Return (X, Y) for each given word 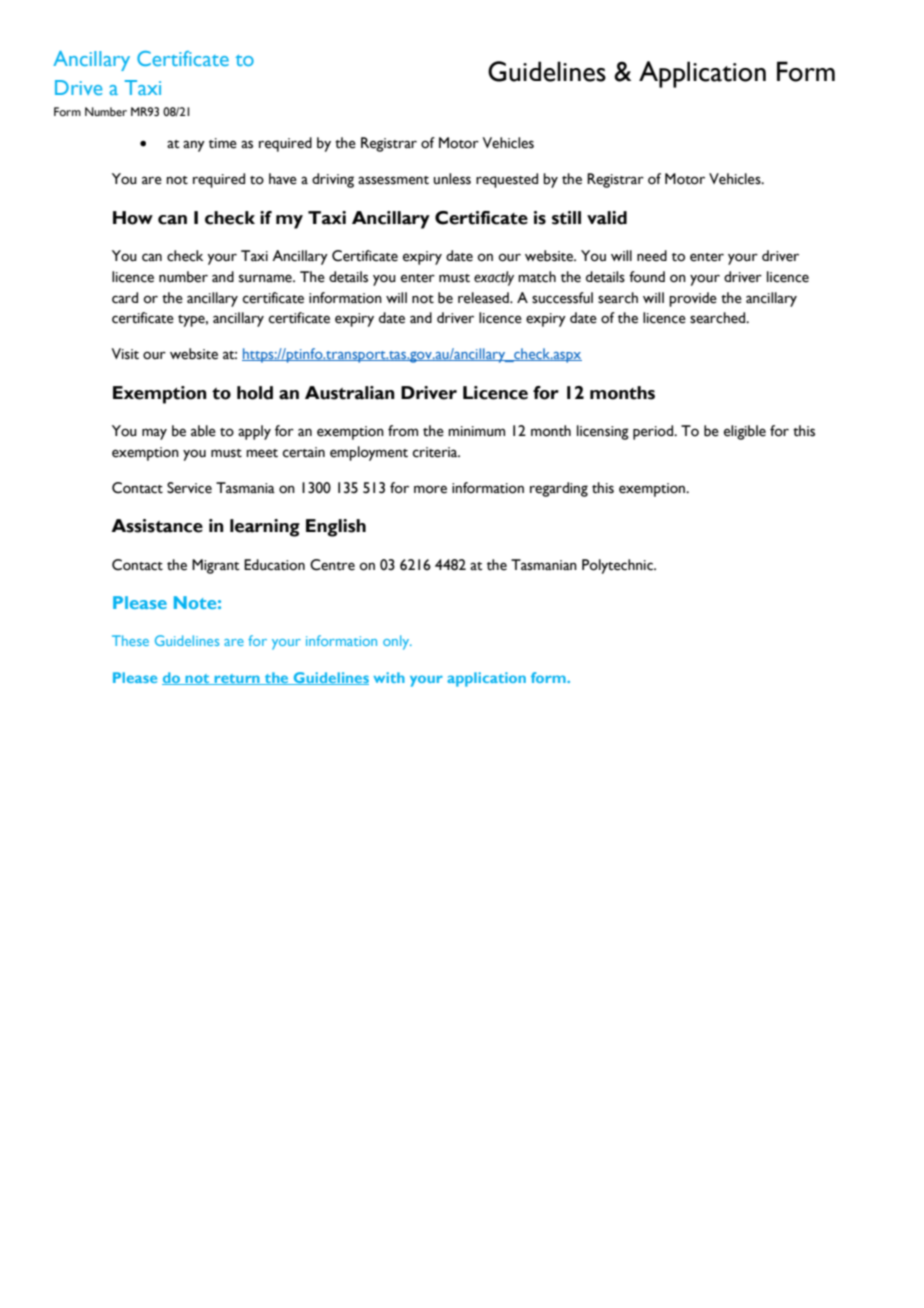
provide (693, 299)
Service (189, 488)
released (484, 298)
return (237, 679)
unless (452, 179)
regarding (559, 489)
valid (607, 218)
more (430, 489)
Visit (125, 354)
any (194, 146)
